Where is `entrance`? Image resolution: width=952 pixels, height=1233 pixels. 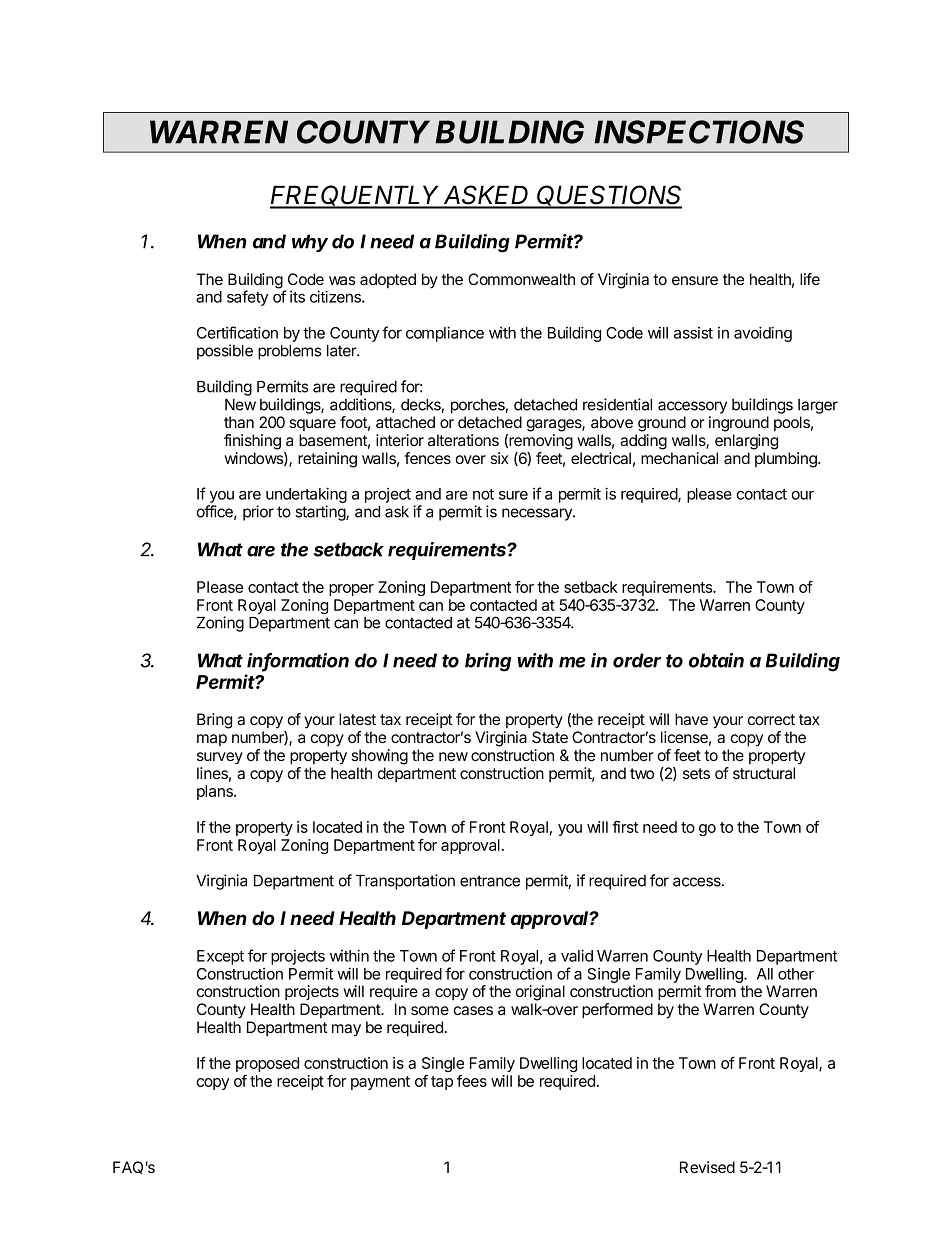
entrance is located at coordinates (490, 881).
